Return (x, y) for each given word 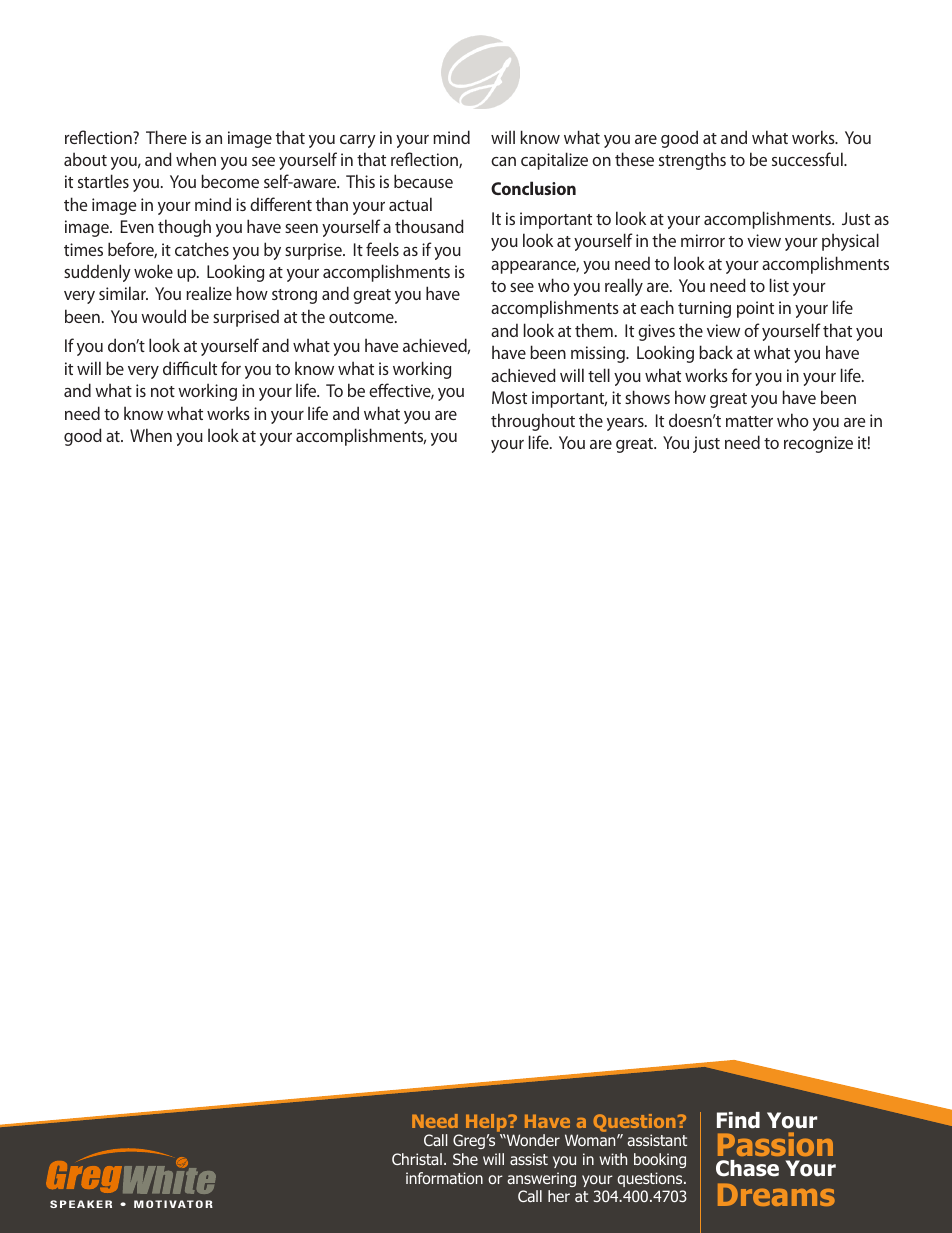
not (163, 391)
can (503, 161)
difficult (190, 368)
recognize (818, 444)
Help (487, 1123)
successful (808, 159)
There (166, 137)
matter (749, 421)
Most (509, 397)
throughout (533, 422)
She (465, 1159)
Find (738, 1120)
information (444, 1178)
